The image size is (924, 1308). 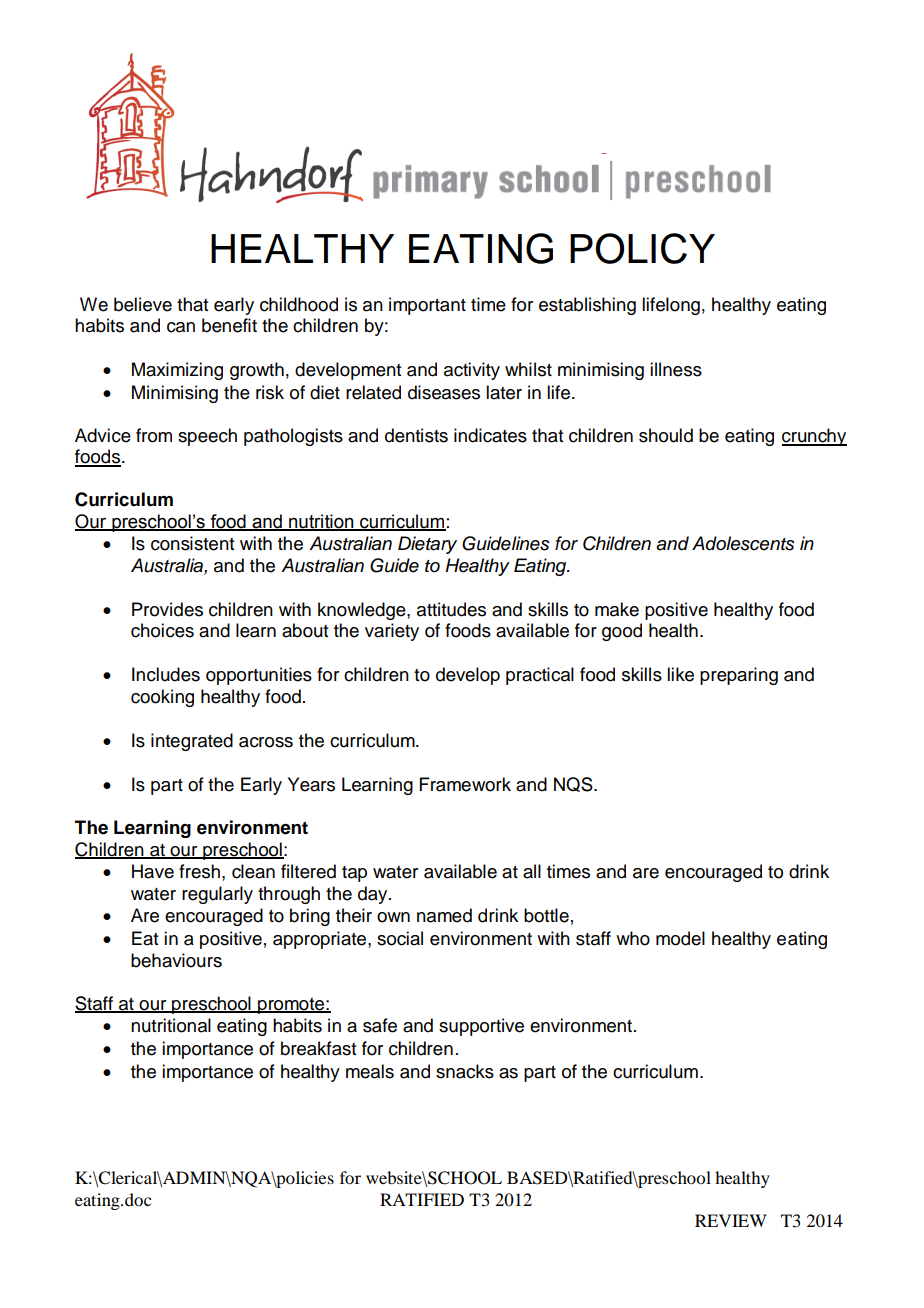 I want to click on named, so click(x=444, y=915).
